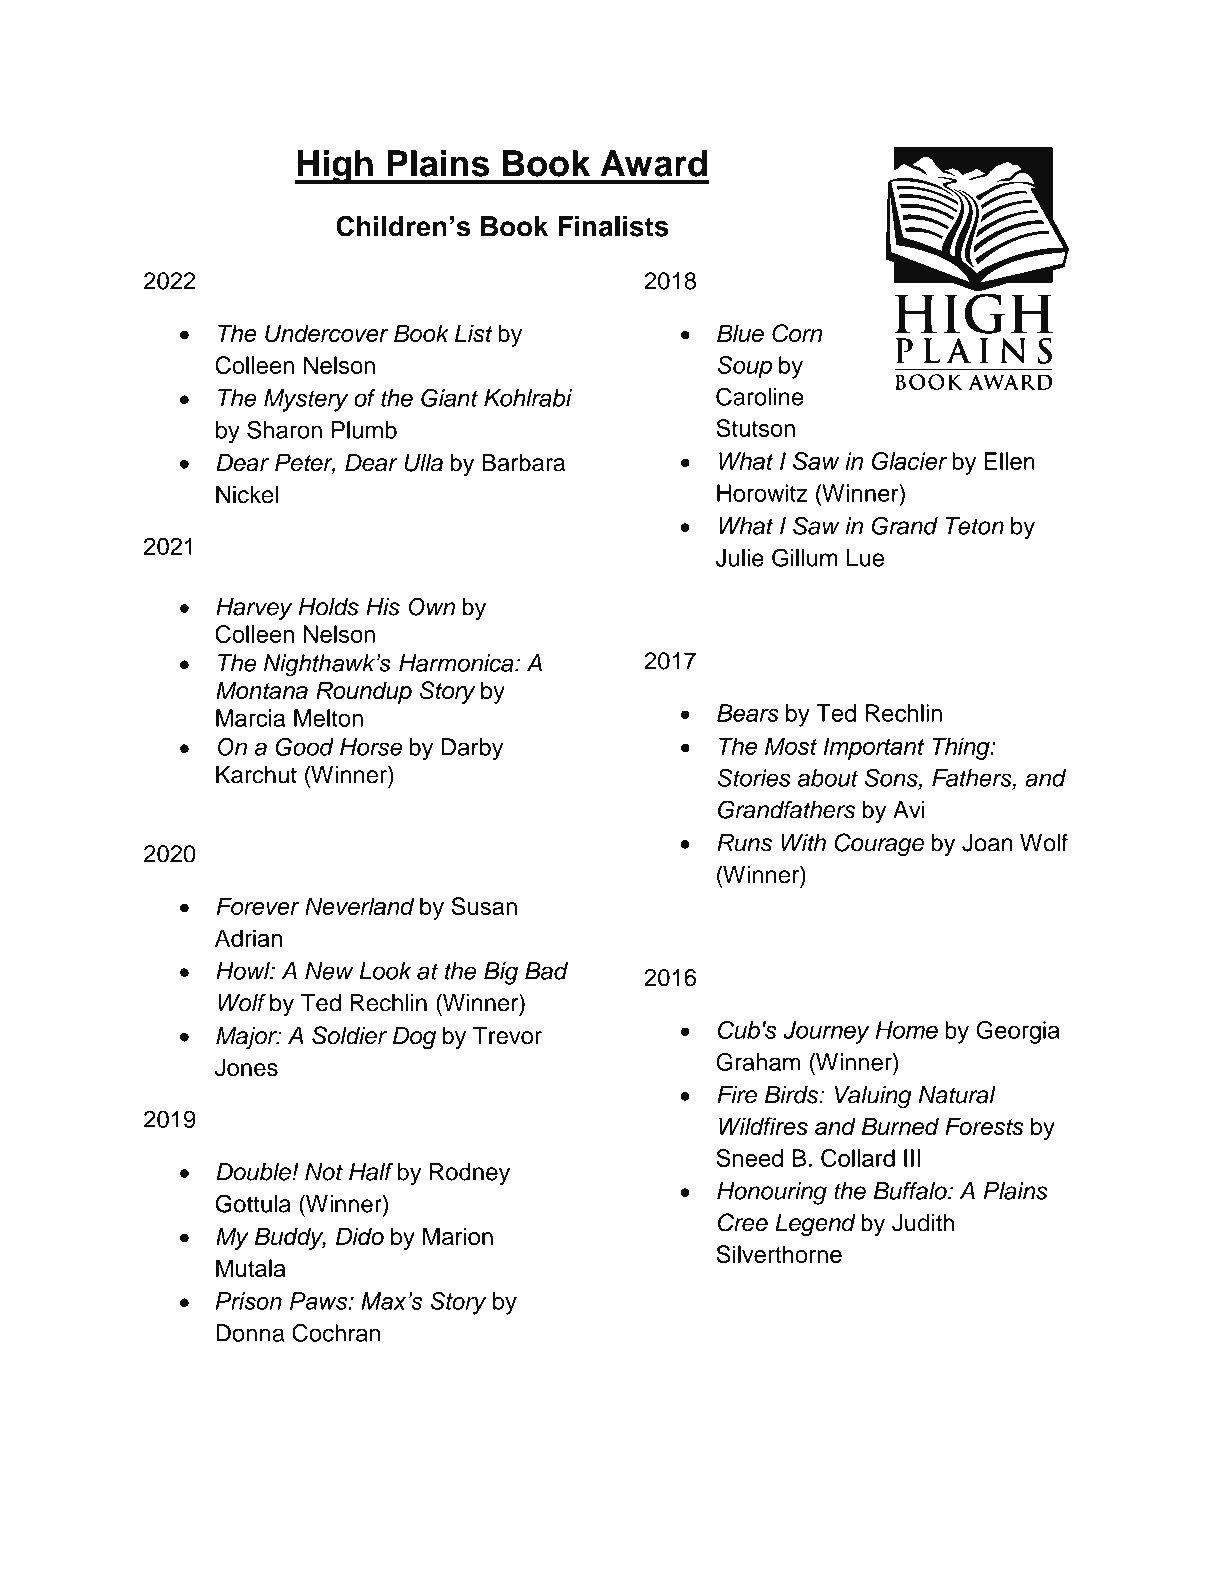 This page has width=1216, height=1574. What do you see at coordinates (546, 971) in the page?
I see `Bad` at bounding box center [546, 971].
